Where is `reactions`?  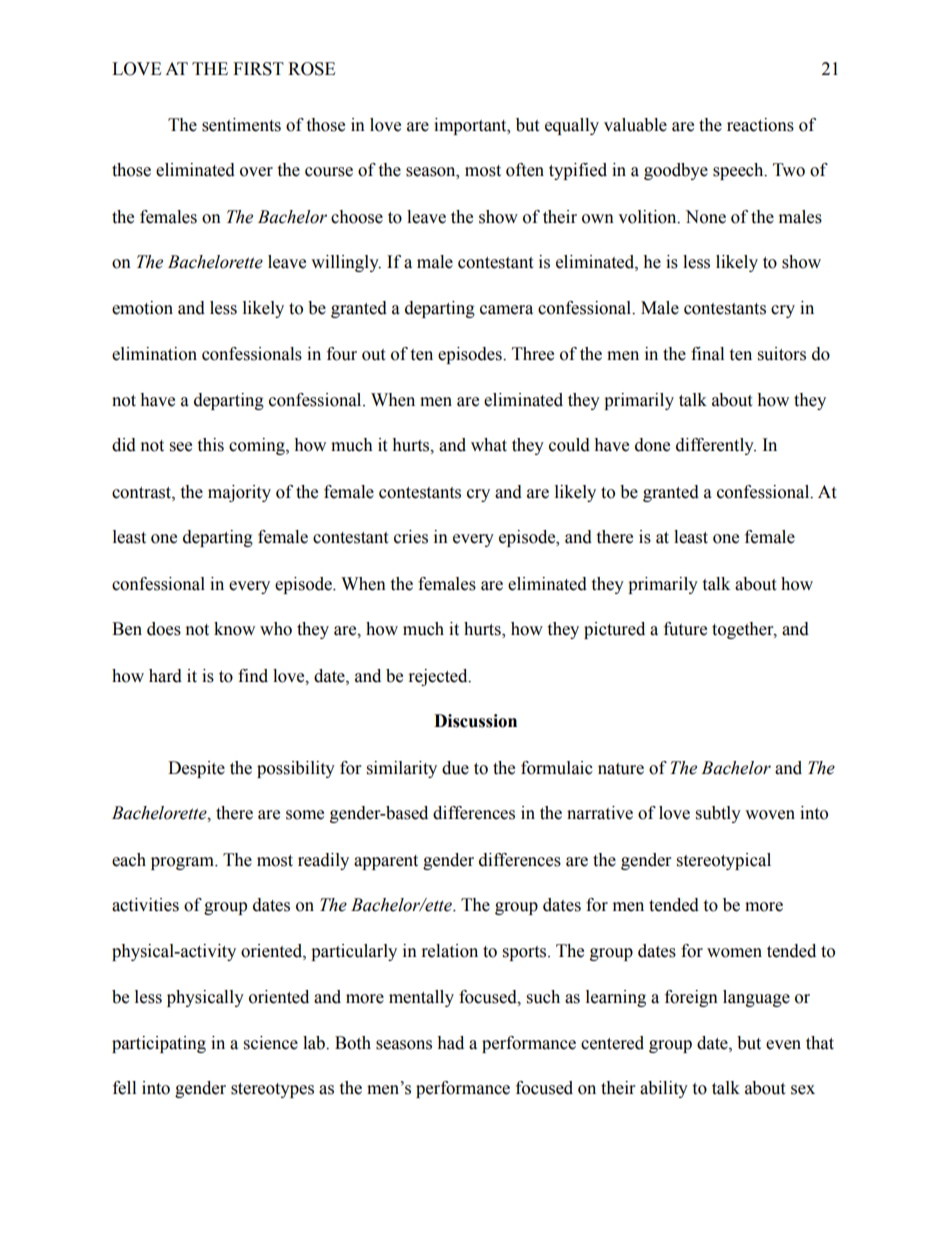
reactions is located at coordinates (760, 125).
